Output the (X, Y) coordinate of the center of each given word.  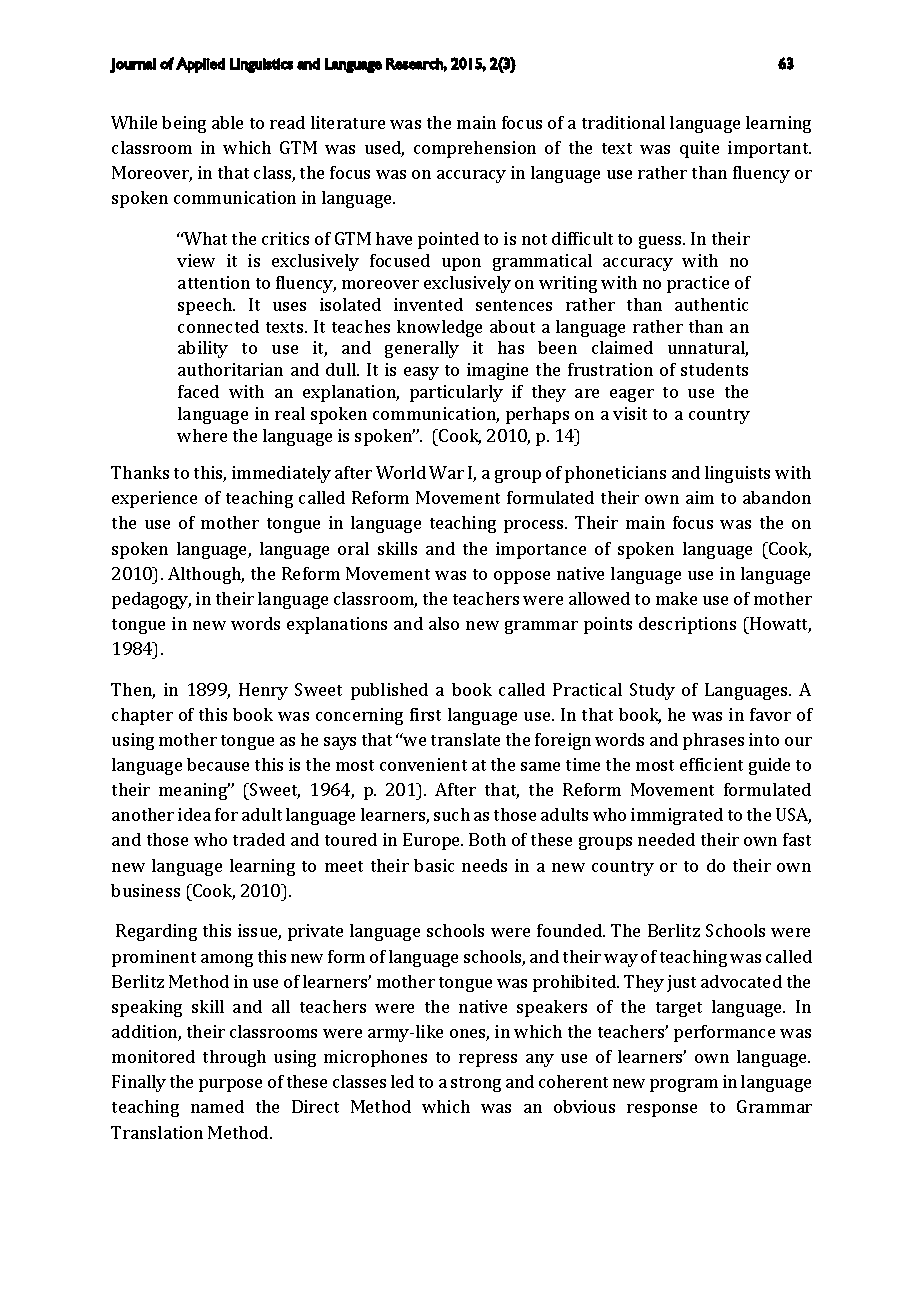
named (217, 1106)
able (227, 122)
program (684, 1085)
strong (476, 1084)
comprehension (475, 149)
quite (699, 149)
